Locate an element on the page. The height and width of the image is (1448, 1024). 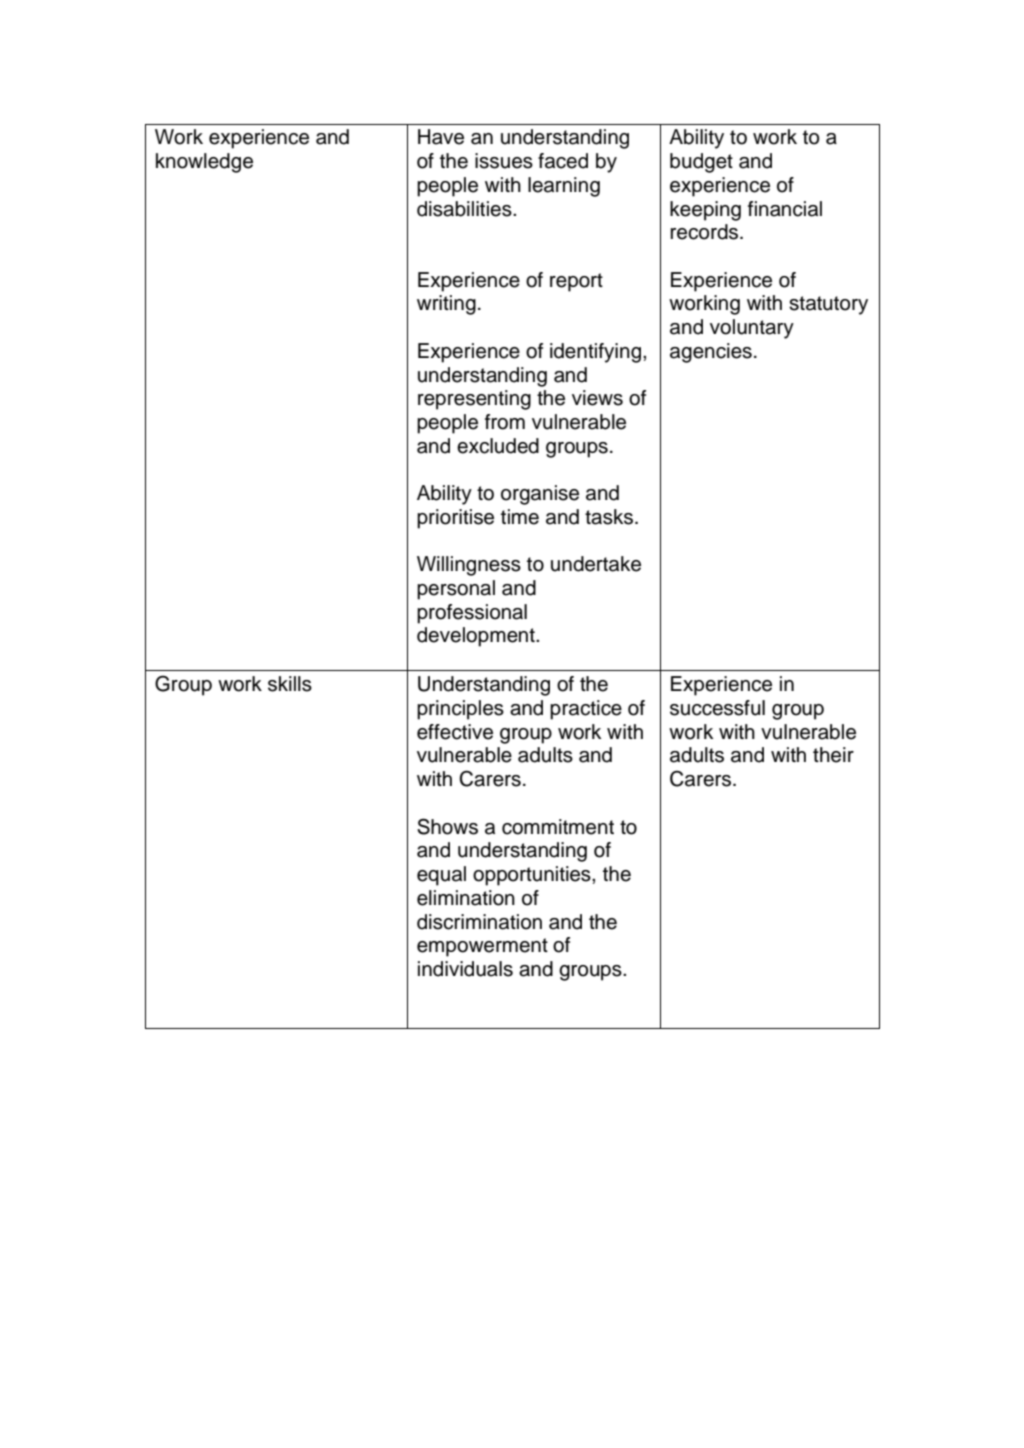
individuals is located at coordinates (465, 969).
